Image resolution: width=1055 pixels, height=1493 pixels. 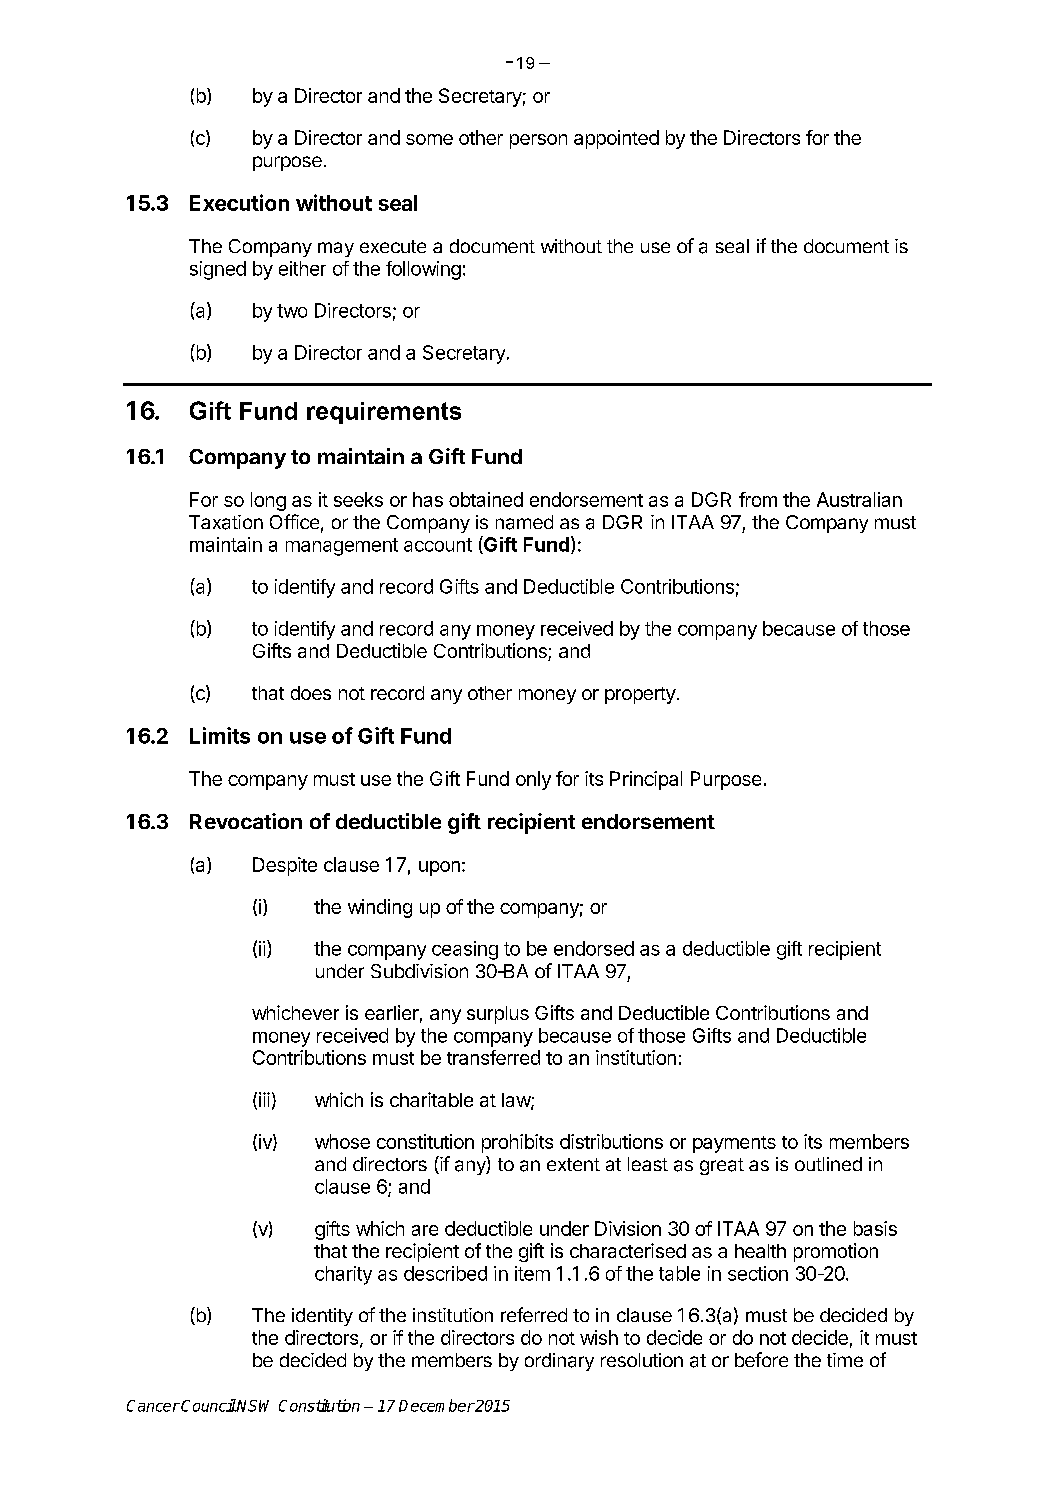 I want to click on Australian, so click(x=859, y=499).
